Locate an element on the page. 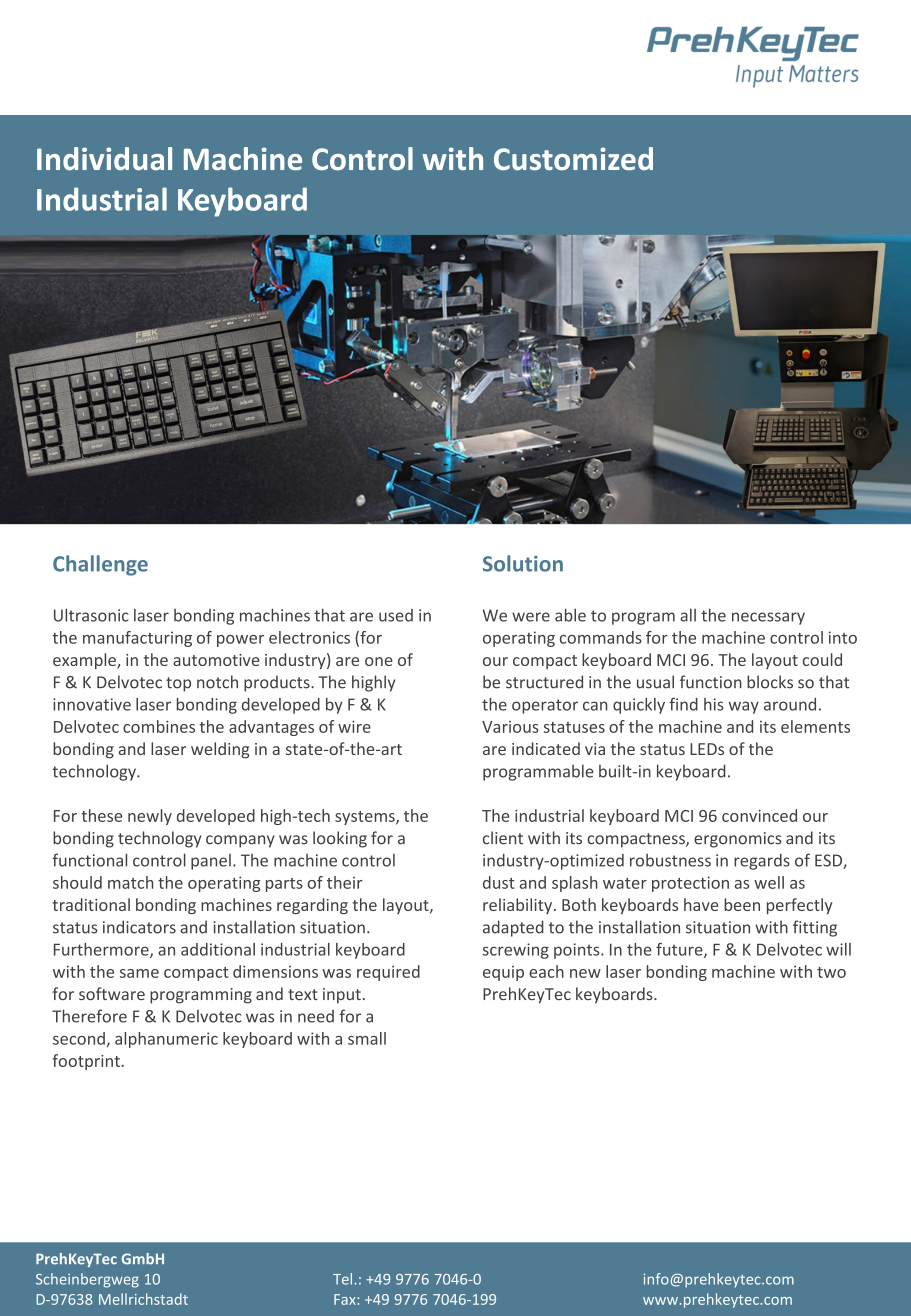 The image size is (911, 1316). Tel is located at coordinates (344, 1279).
